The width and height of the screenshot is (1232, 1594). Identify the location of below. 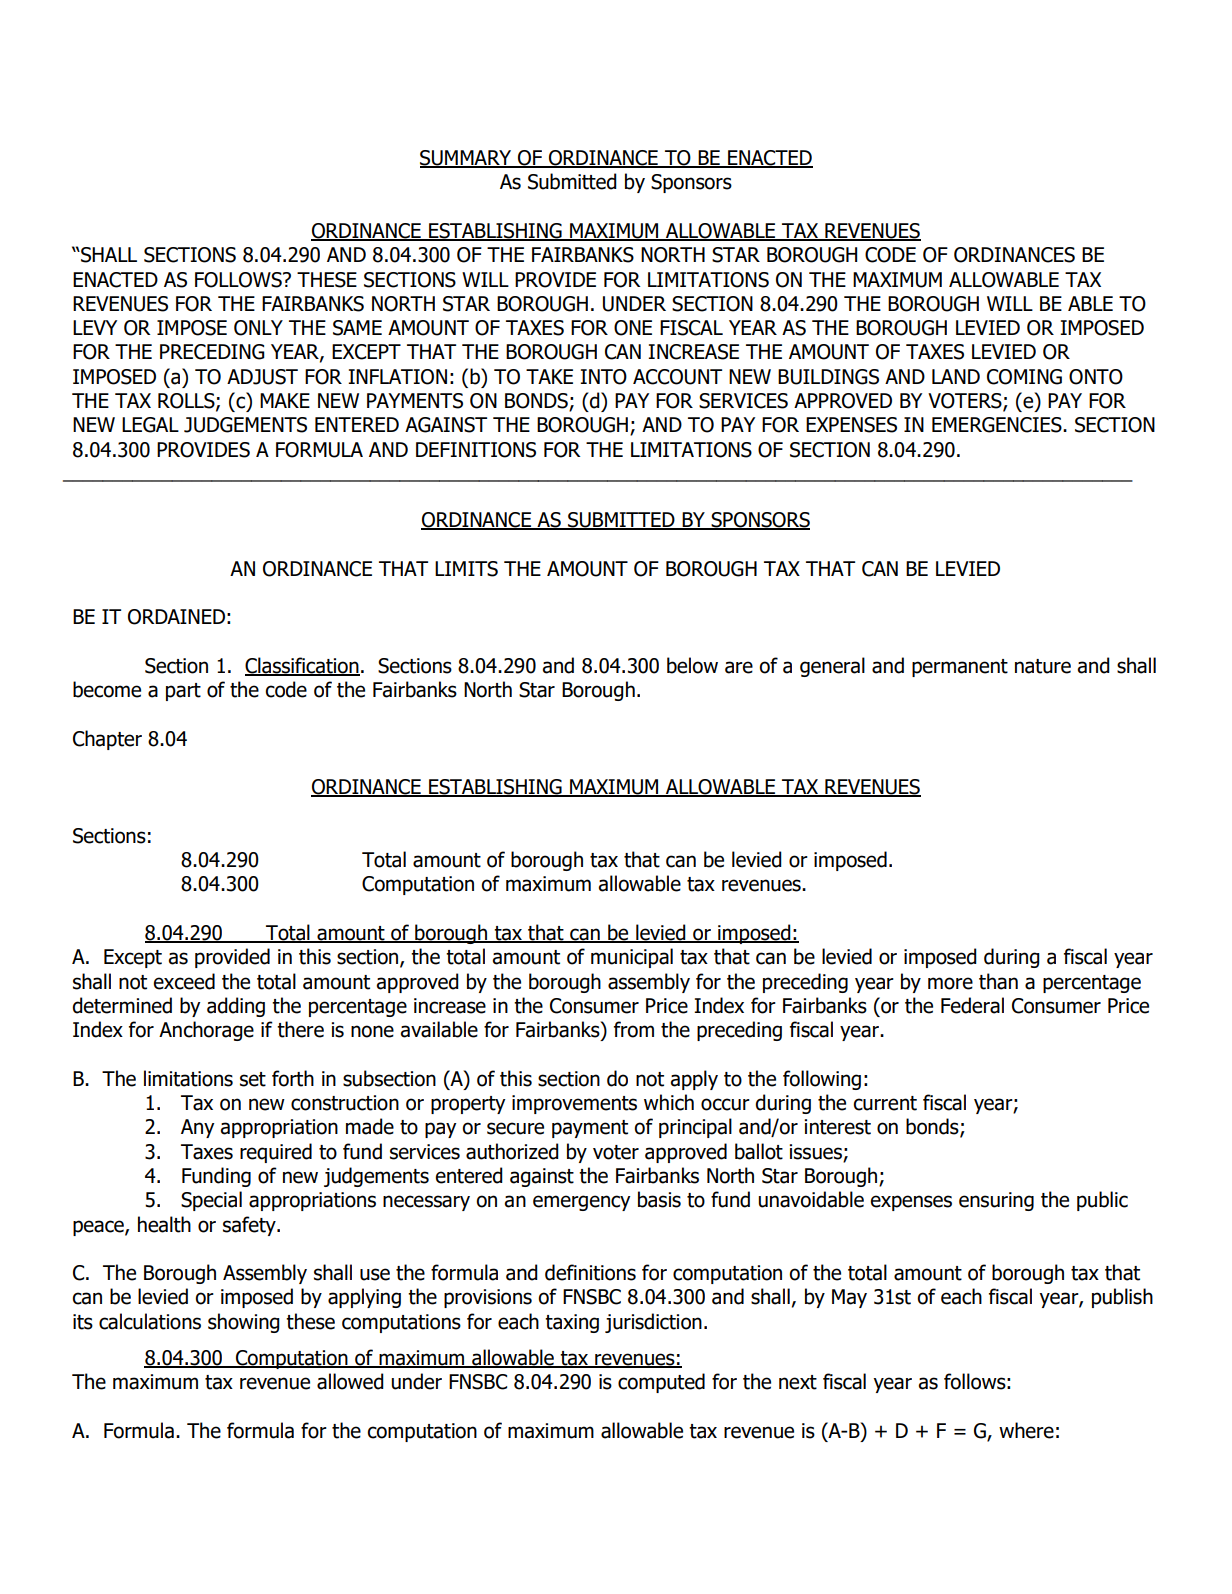
(692, 665).
